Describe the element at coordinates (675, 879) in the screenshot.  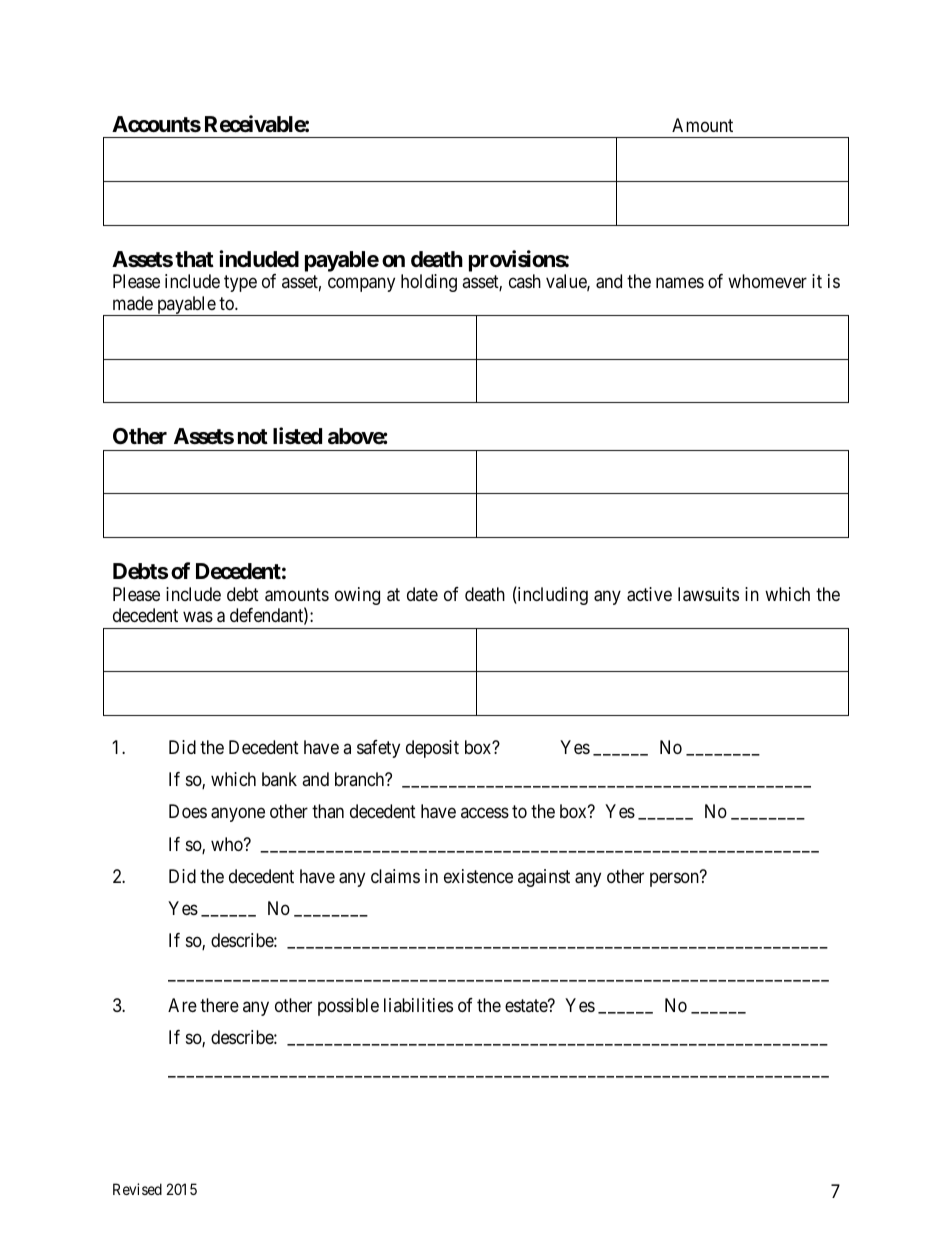
I see `person` at that location.
